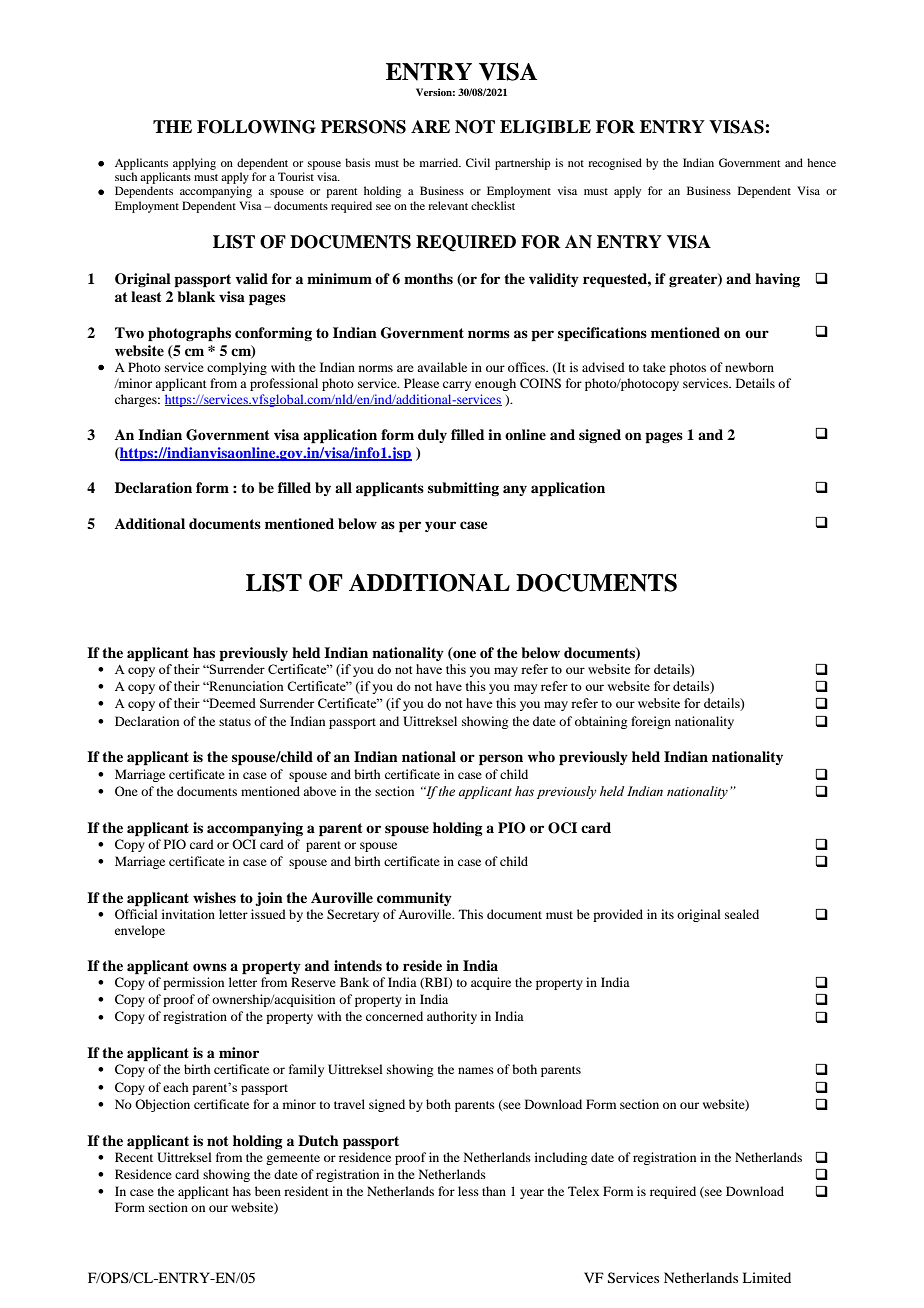  I want to click on Civil, so click(478, 162).
